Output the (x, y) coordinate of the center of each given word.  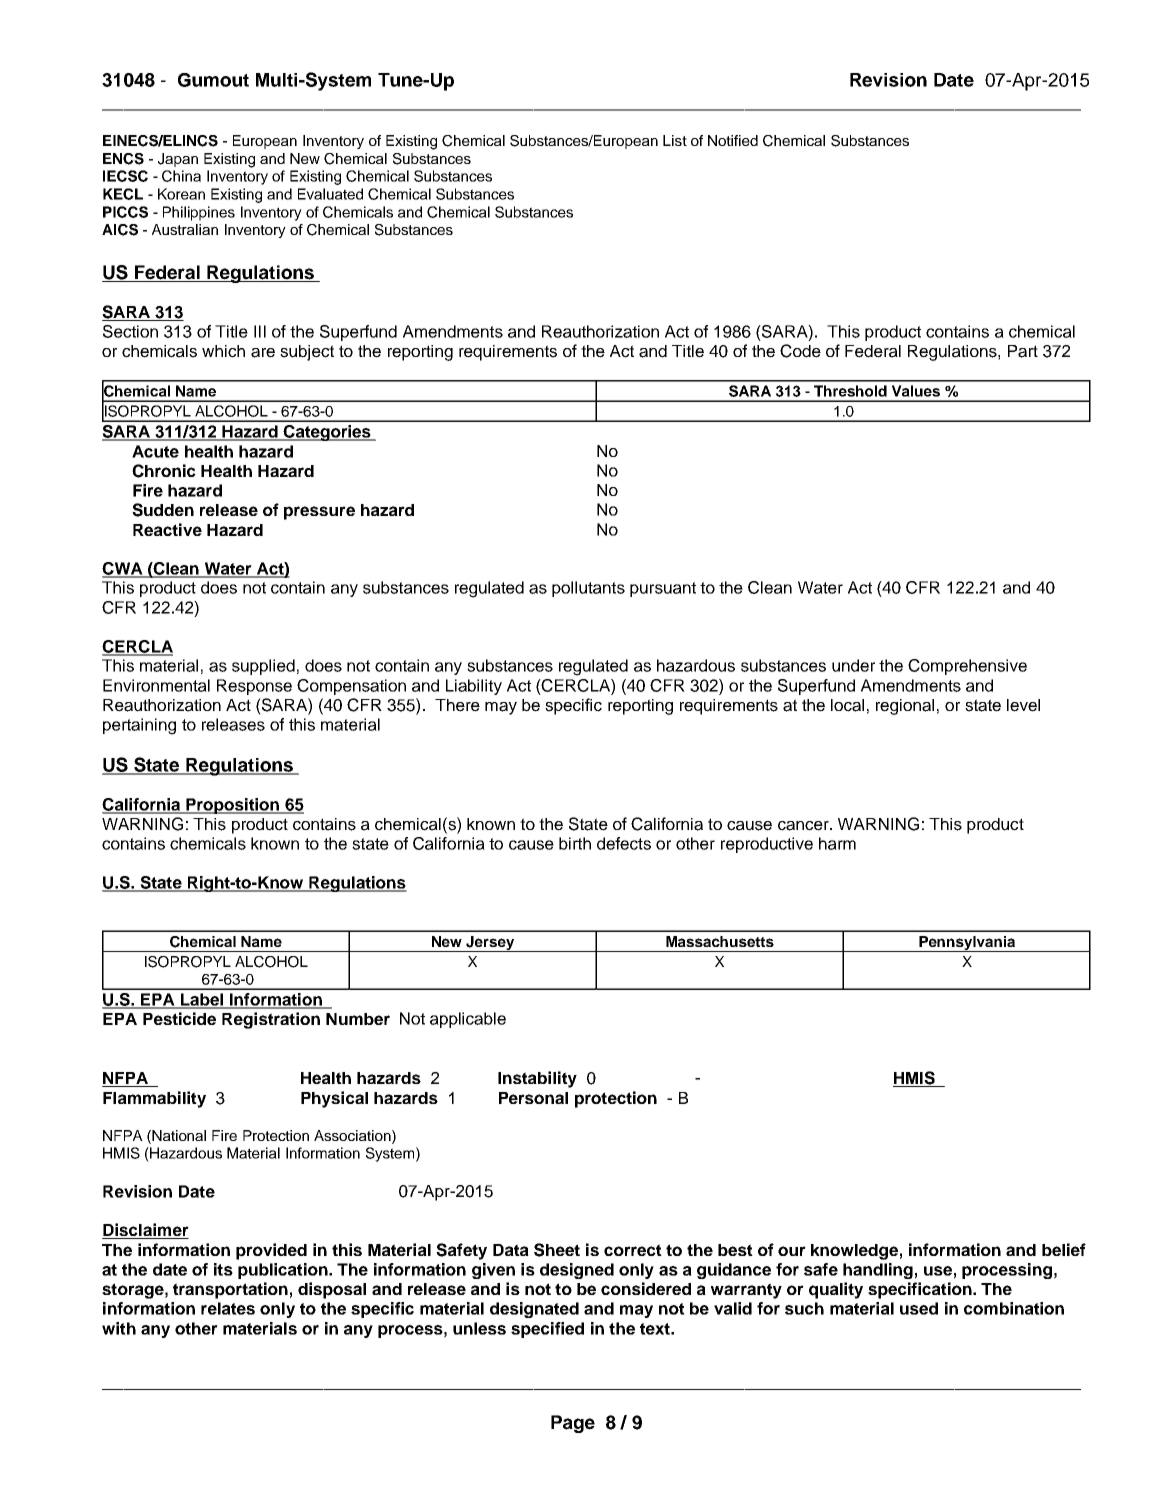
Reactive (167, 529)
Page (573, 1424)
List (675, 140)
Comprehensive (967, 667)
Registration (271, 1020)
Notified (733, 140)
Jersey (490, 944)
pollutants (588, 589)
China (181, 176)
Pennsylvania (967, 944)
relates (228, 1308)
